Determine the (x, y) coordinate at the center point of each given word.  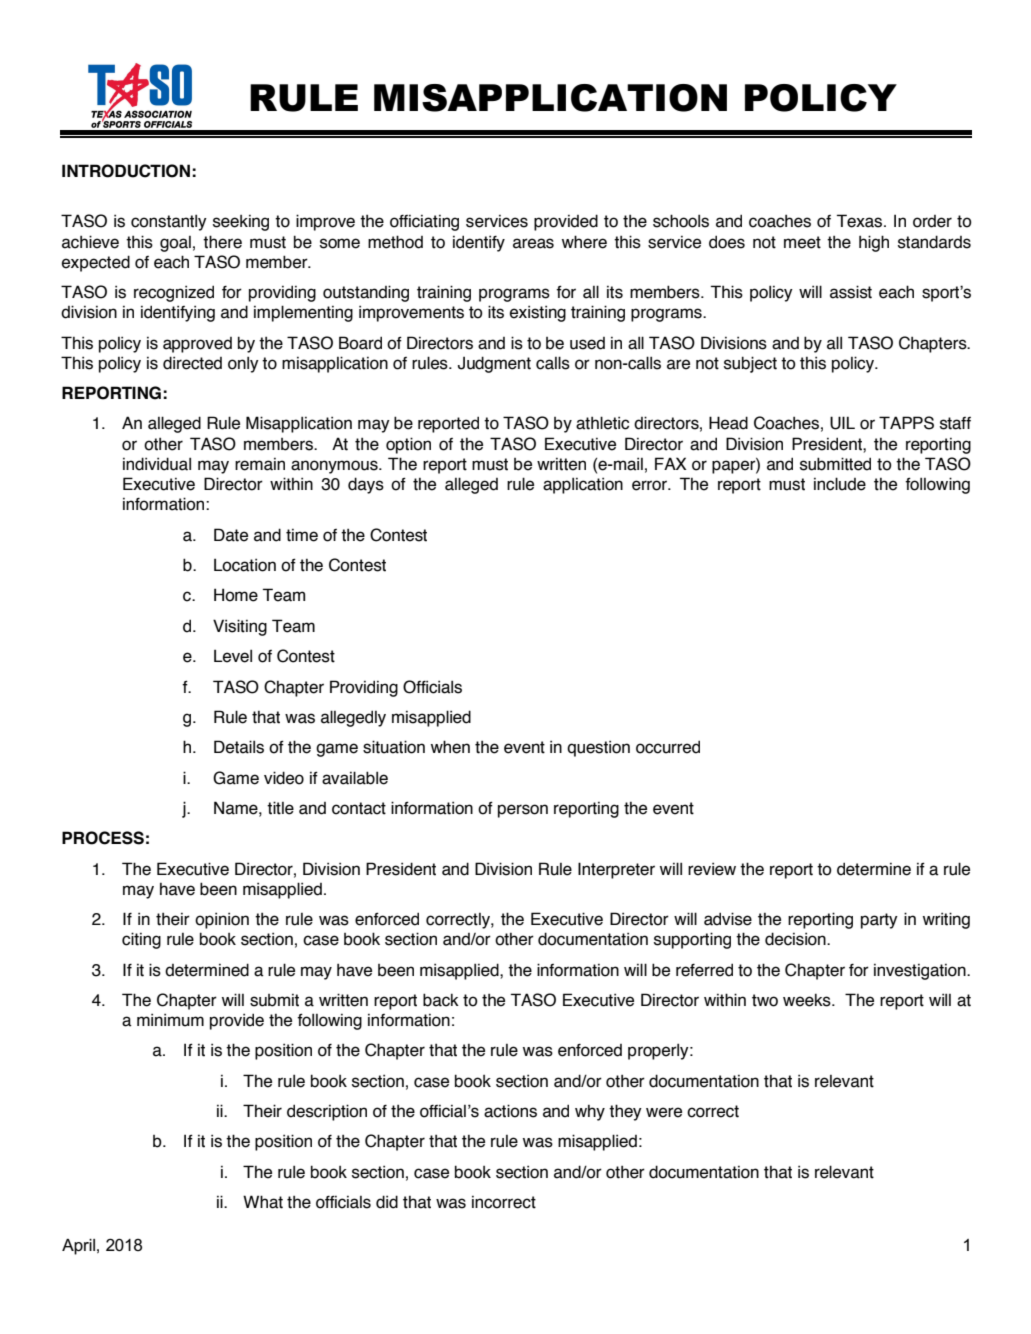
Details (239, 747)
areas (533, 243)
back (441, 1000)
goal (175, 244)
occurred (668, 747)
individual (157, 464)
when (450, 747)
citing (141, 940)
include (840, 484)
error (651, 485)
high (874, 243)
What (263, 1202)
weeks (808, 1000)
